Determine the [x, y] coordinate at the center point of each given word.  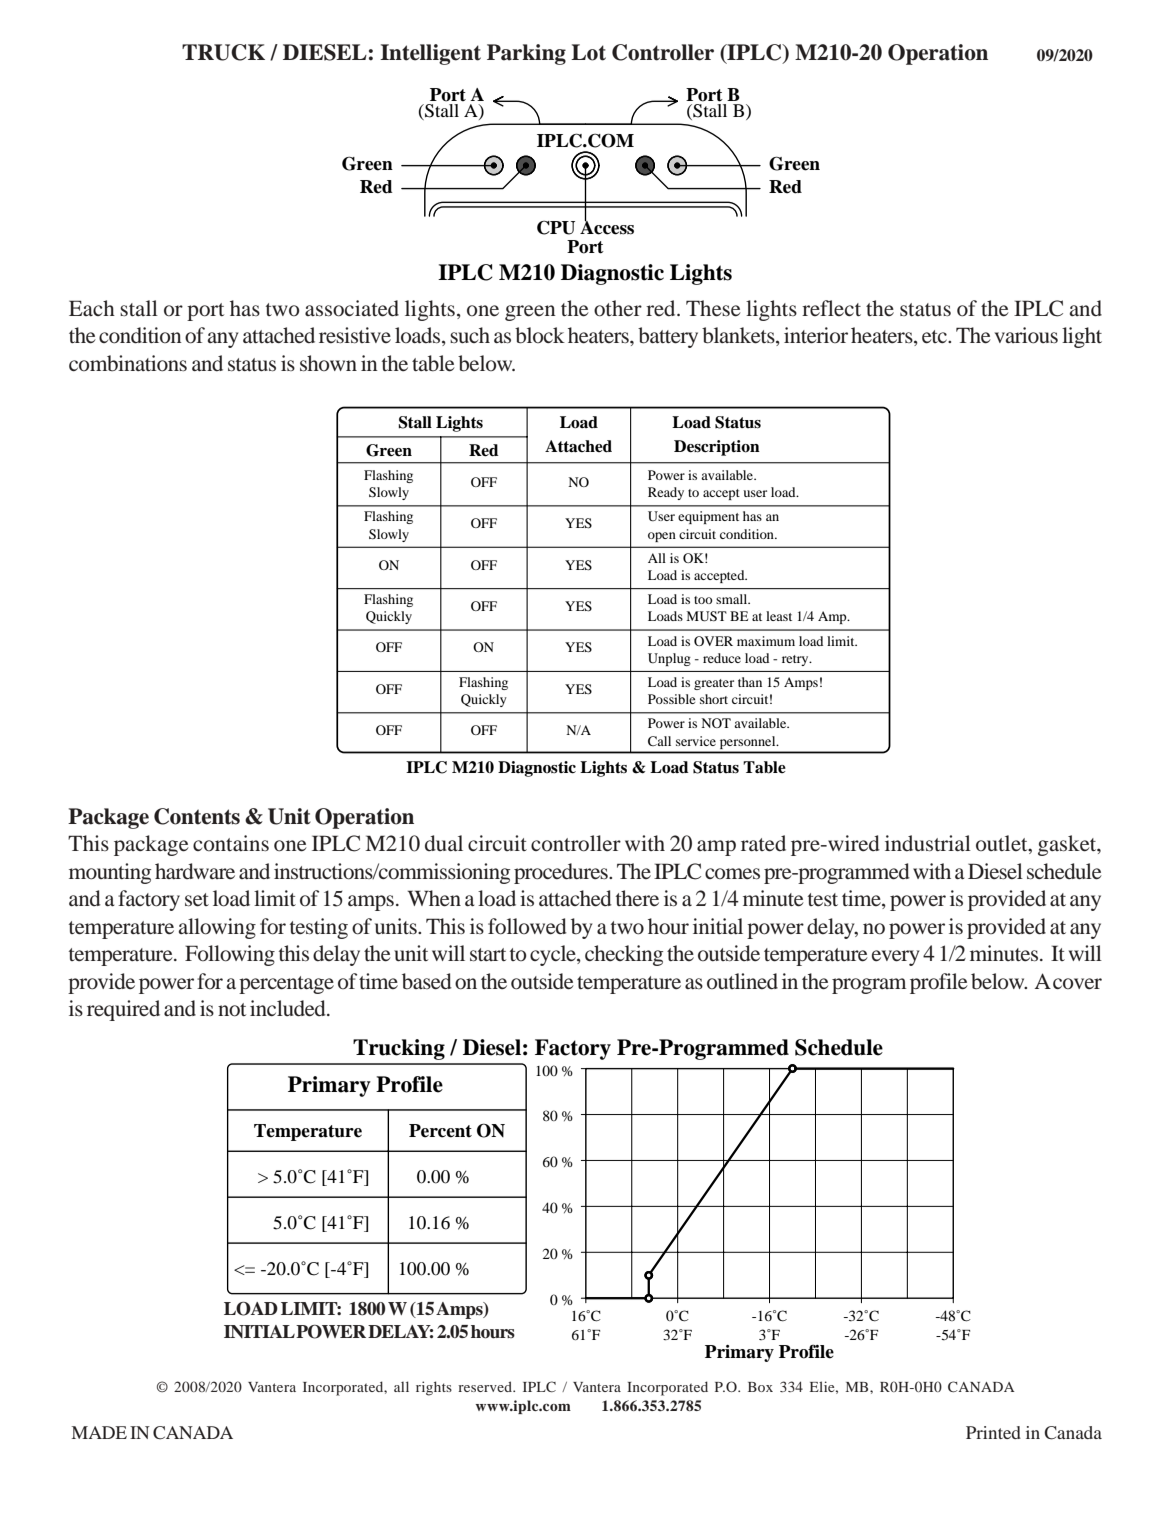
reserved [486, 1386]
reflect [831, 308]
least [779, 616]
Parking [526, 54]
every [895, 958]
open [662, 537]
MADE [99, 1432]
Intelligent [430, 54]
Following [230, 955]
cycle [554, 955]
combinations [128, 363]
